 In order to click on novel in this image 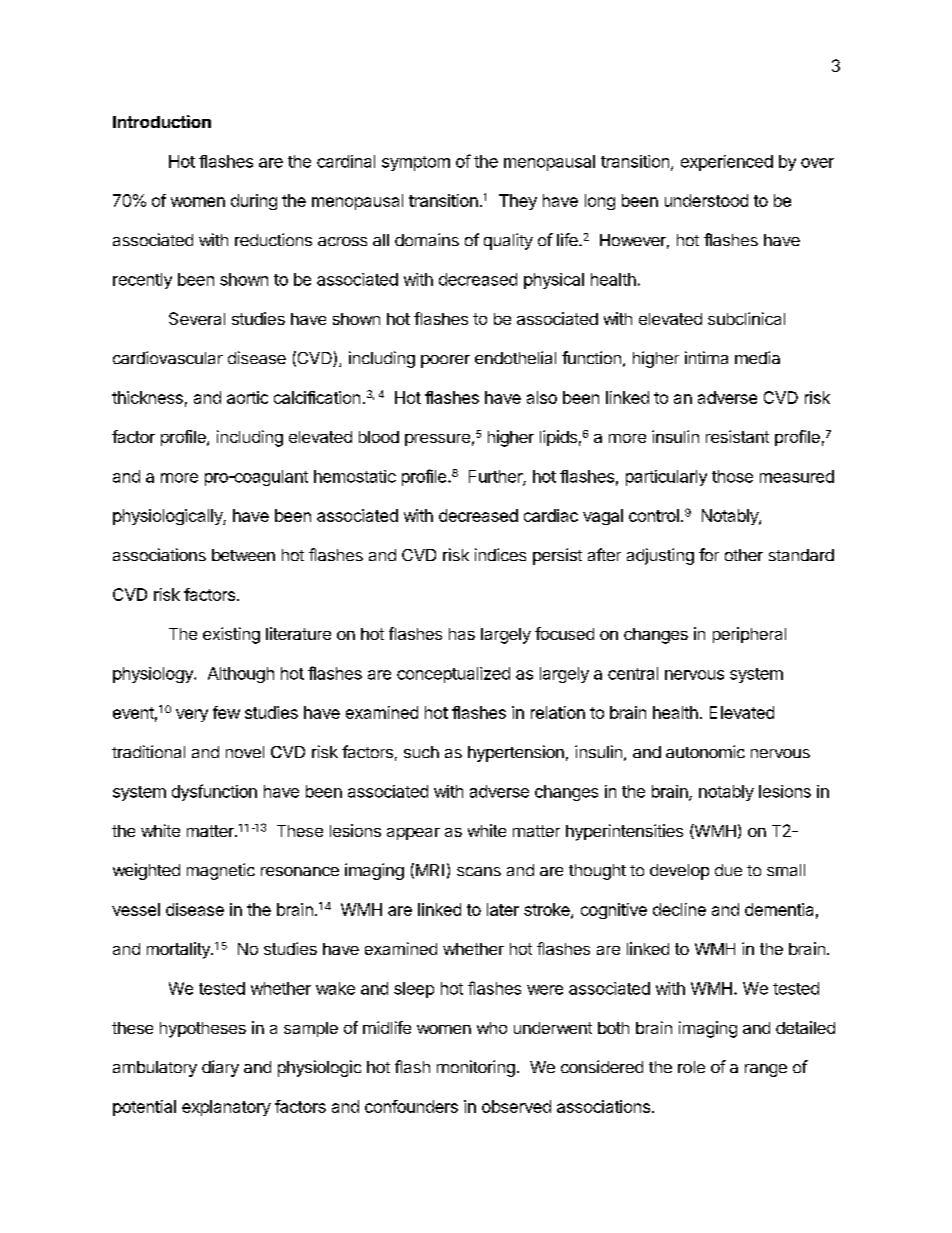, I will do `click(245, 752)`.
